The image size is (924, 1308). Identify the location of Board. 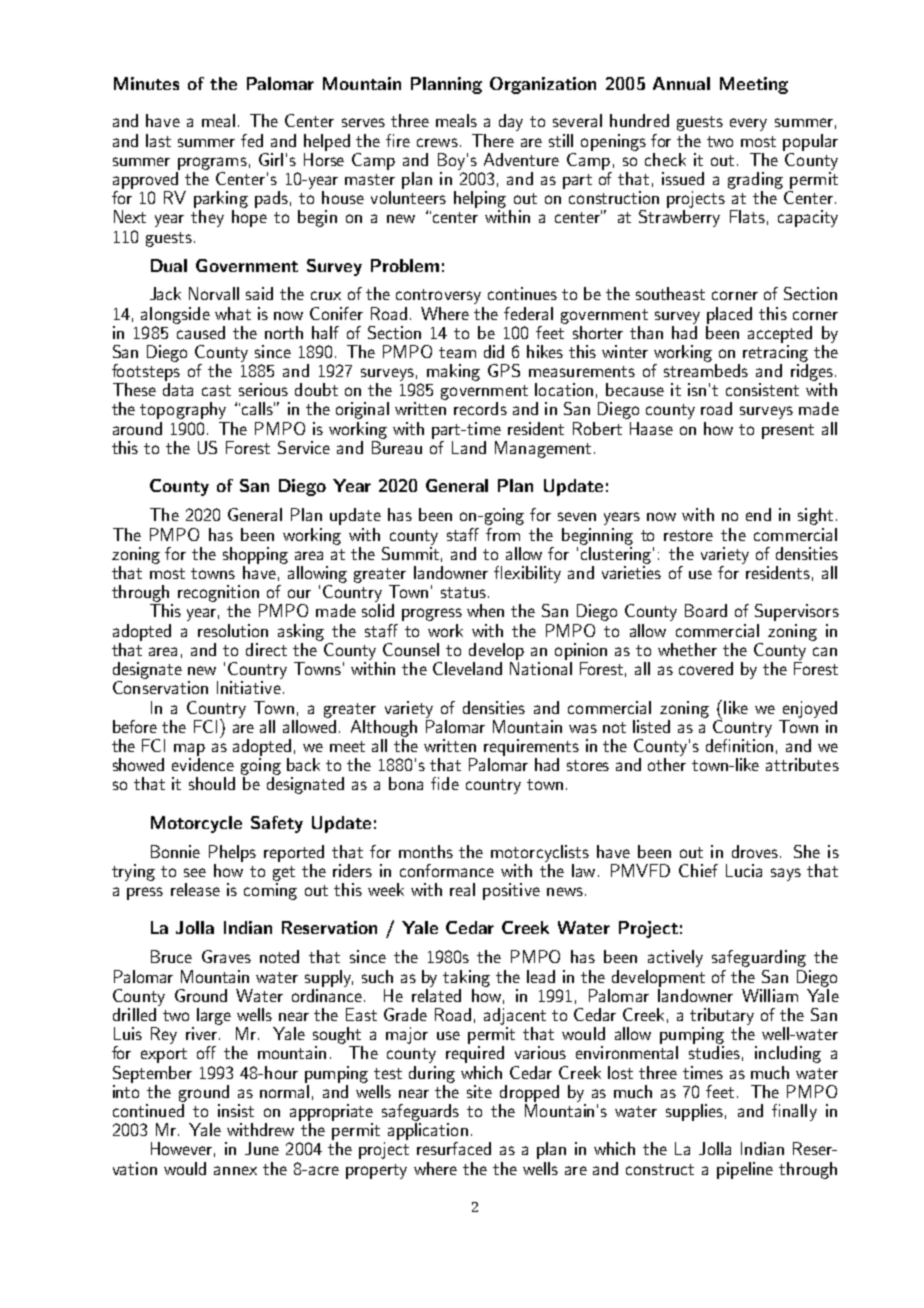
(706, 610).
